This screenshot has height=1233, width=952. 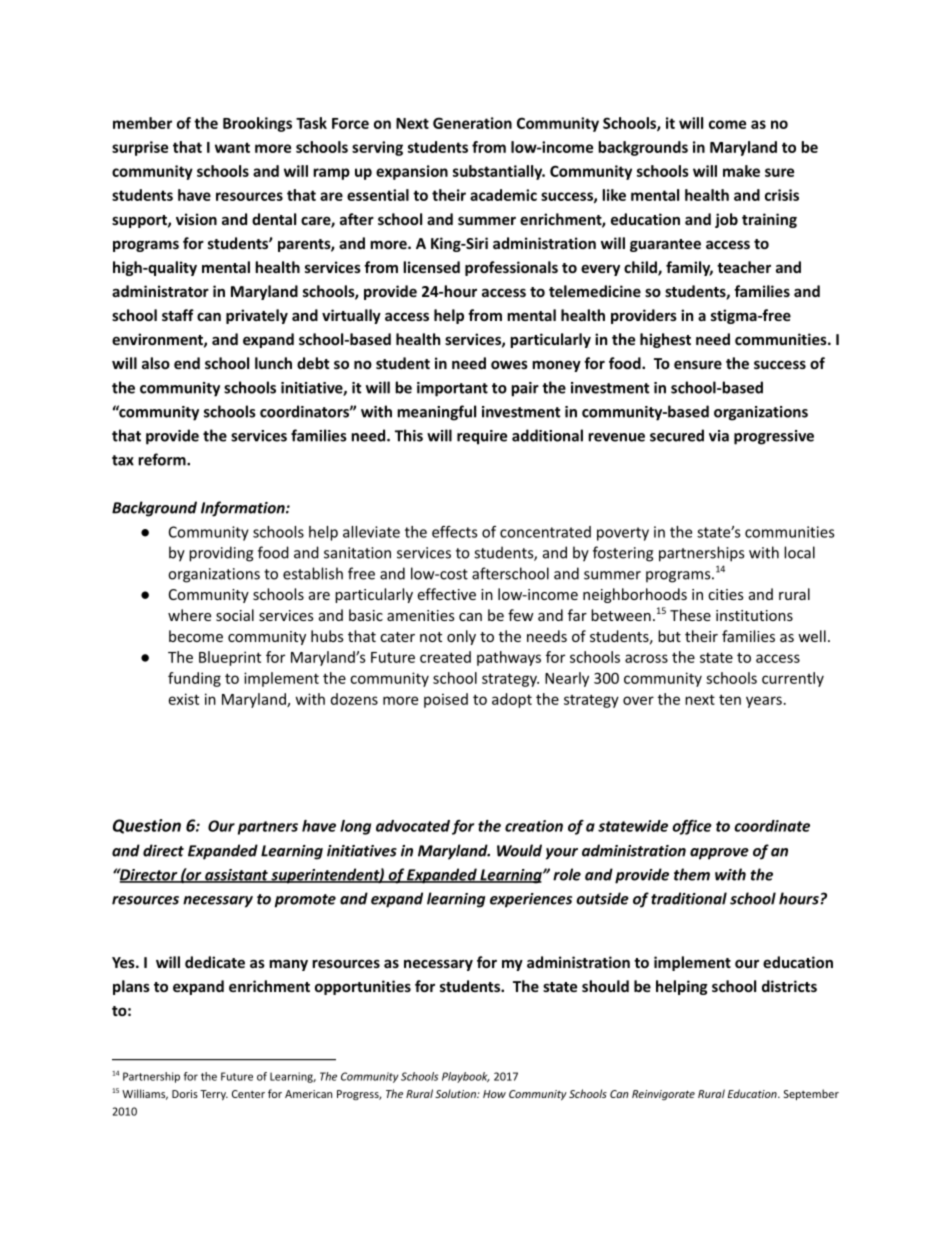 I want to click on make, so click(x=741, y=171).
